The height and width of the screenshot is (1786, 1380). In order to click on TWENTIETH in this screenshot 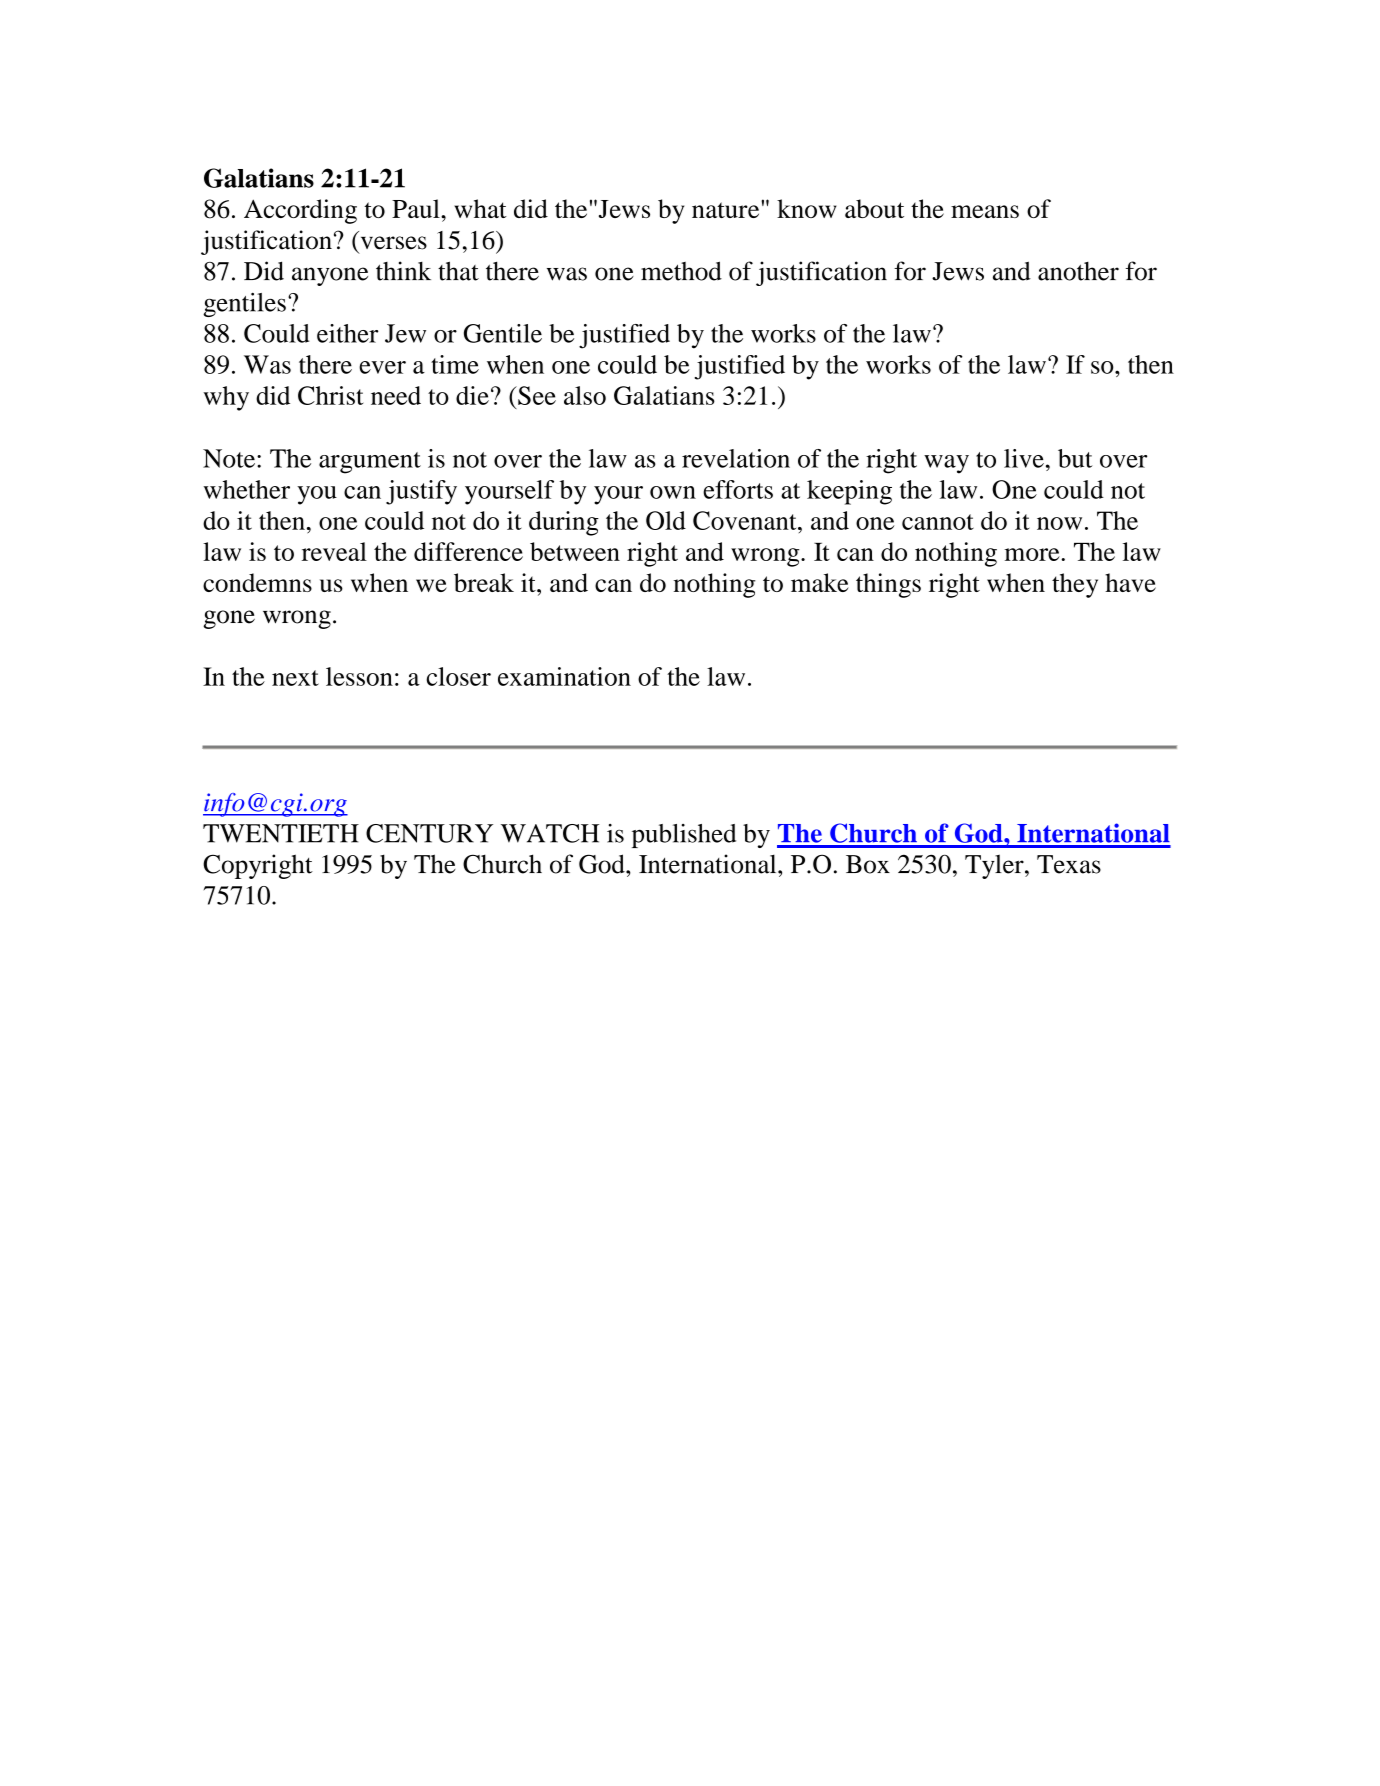, I will do `click(281, 833)`.
